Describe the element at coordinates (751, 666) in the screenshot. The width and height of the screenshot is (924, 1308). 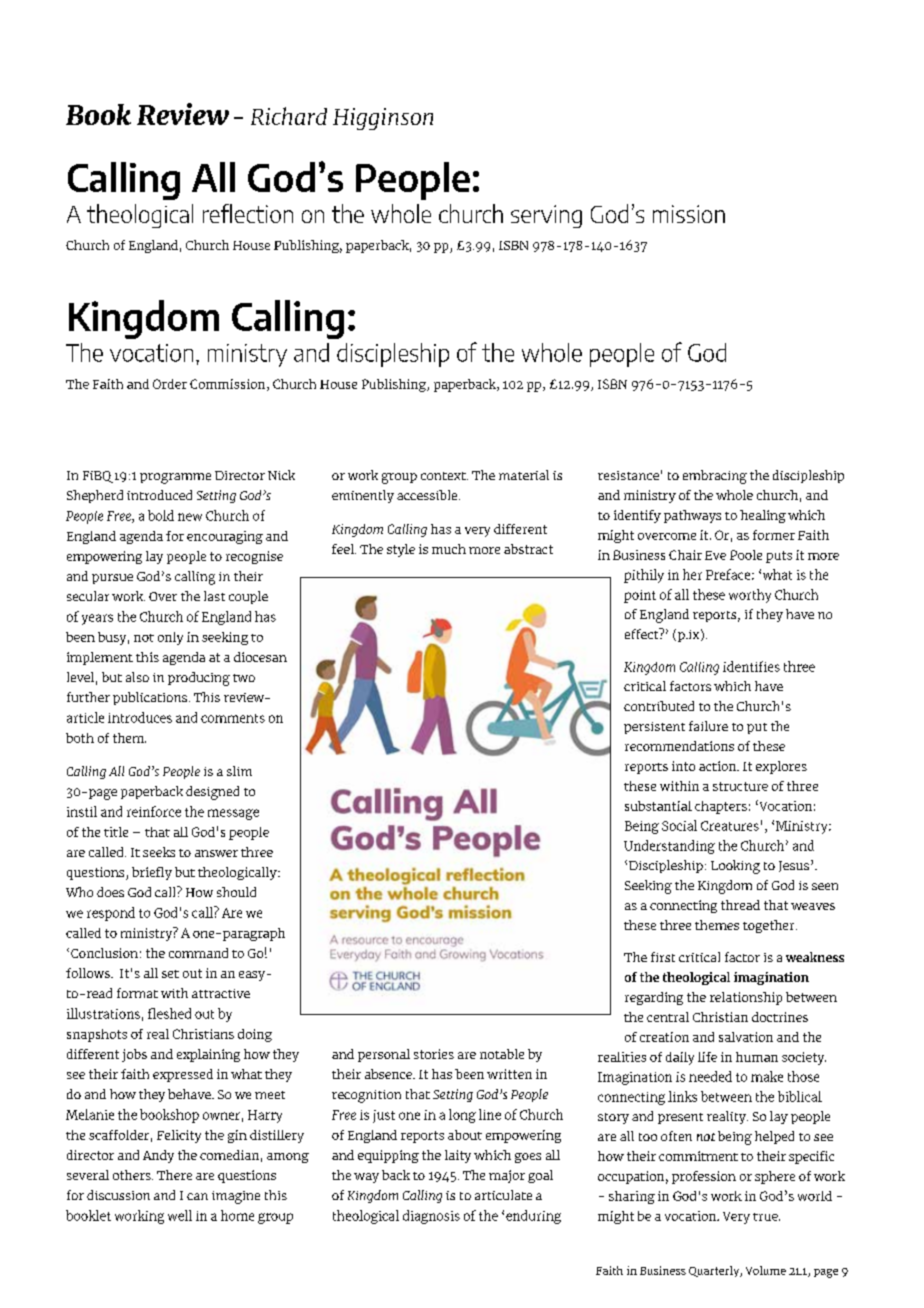
I see `identifies` at that location.
